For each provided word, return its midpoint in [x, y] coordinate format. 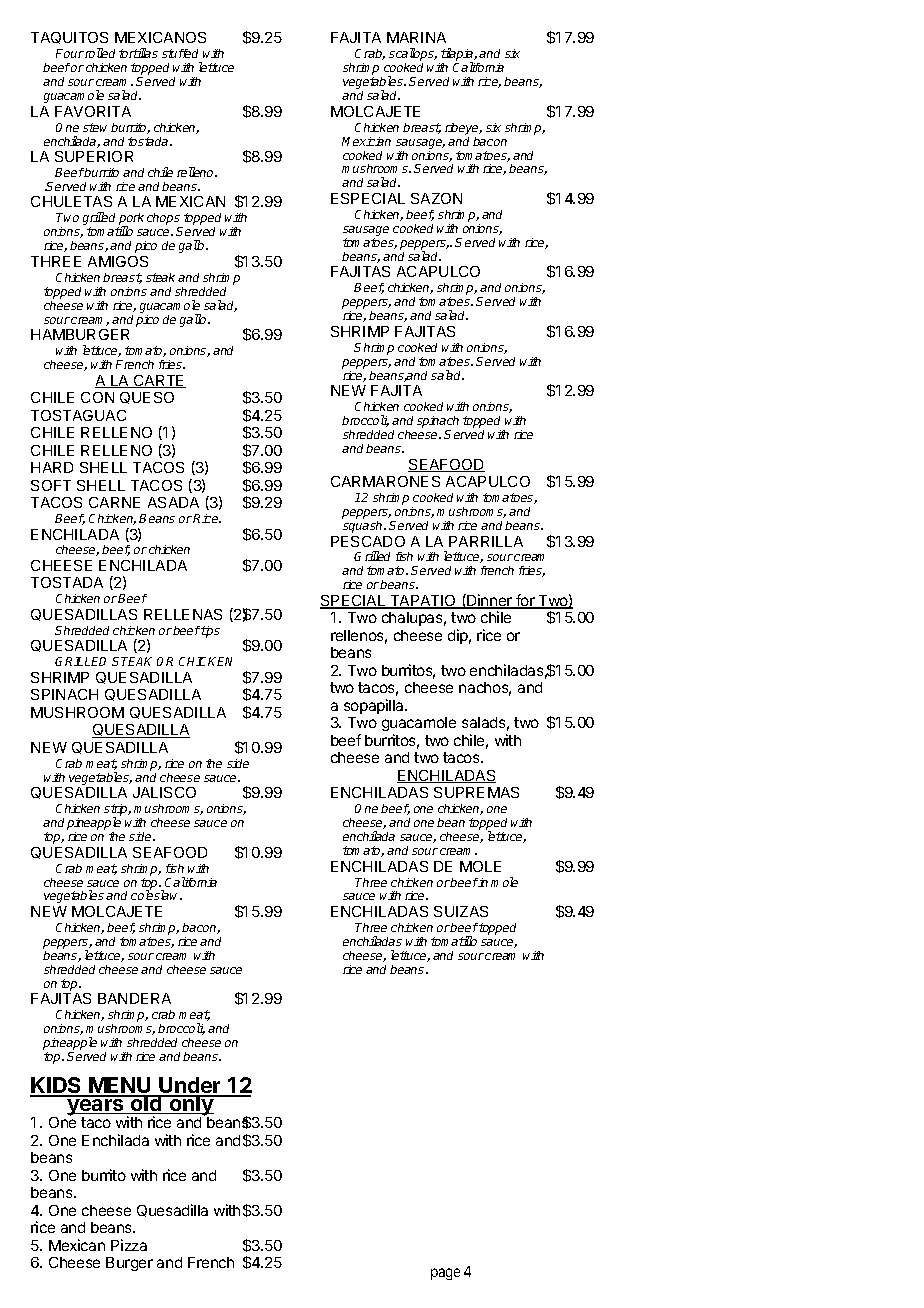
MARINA [416, 37]
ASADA [173, 502]
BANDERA [134, 998]
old [146, 1104]
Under [190, 1087]
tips [210, 632]
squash [364, 527]
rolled [100, 53]
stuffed [180, 53]
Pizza [129, 1245]
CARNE [114, 502]
